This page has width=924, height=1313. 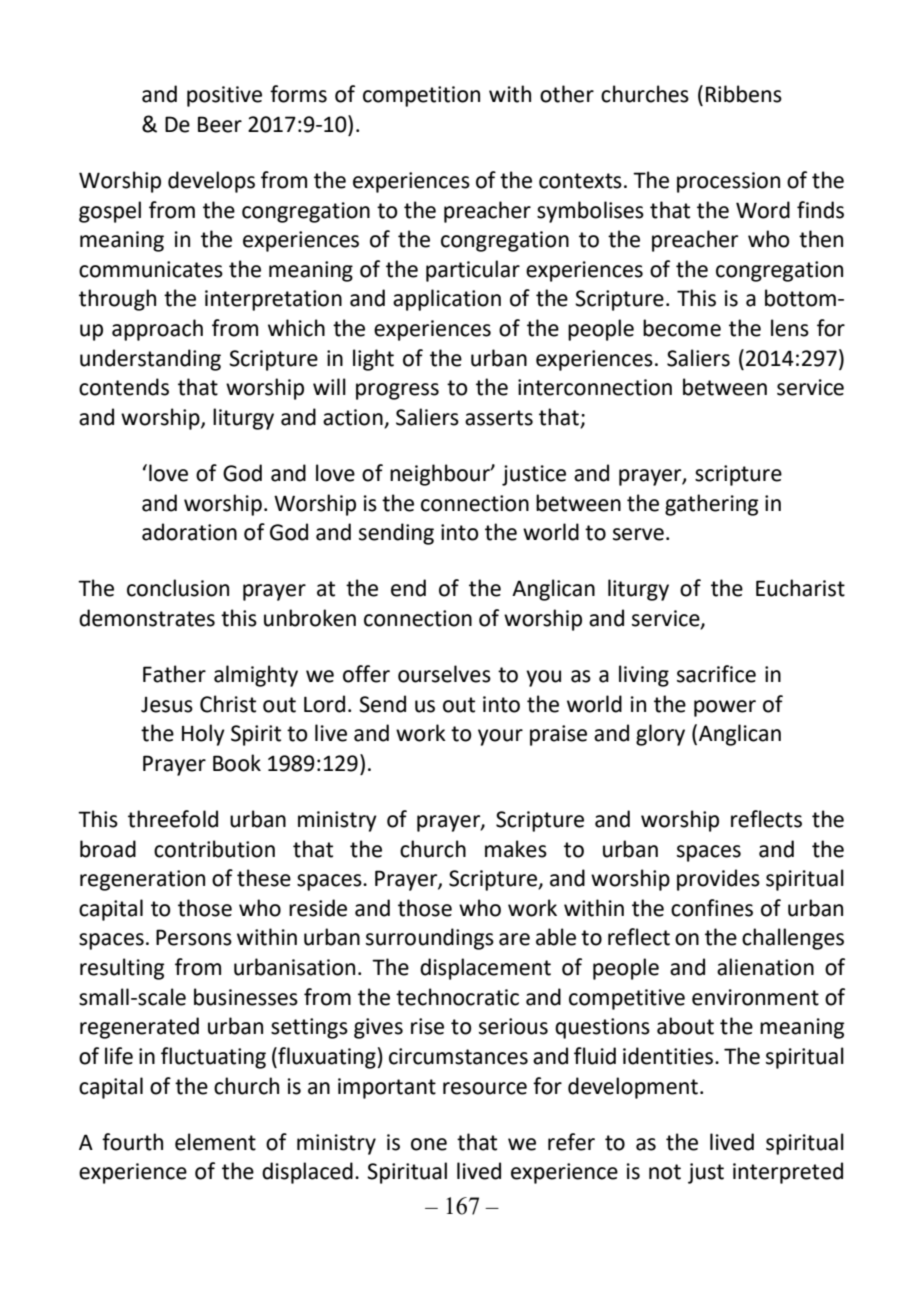 I want to click on procession, so click(x=728, y=182).
